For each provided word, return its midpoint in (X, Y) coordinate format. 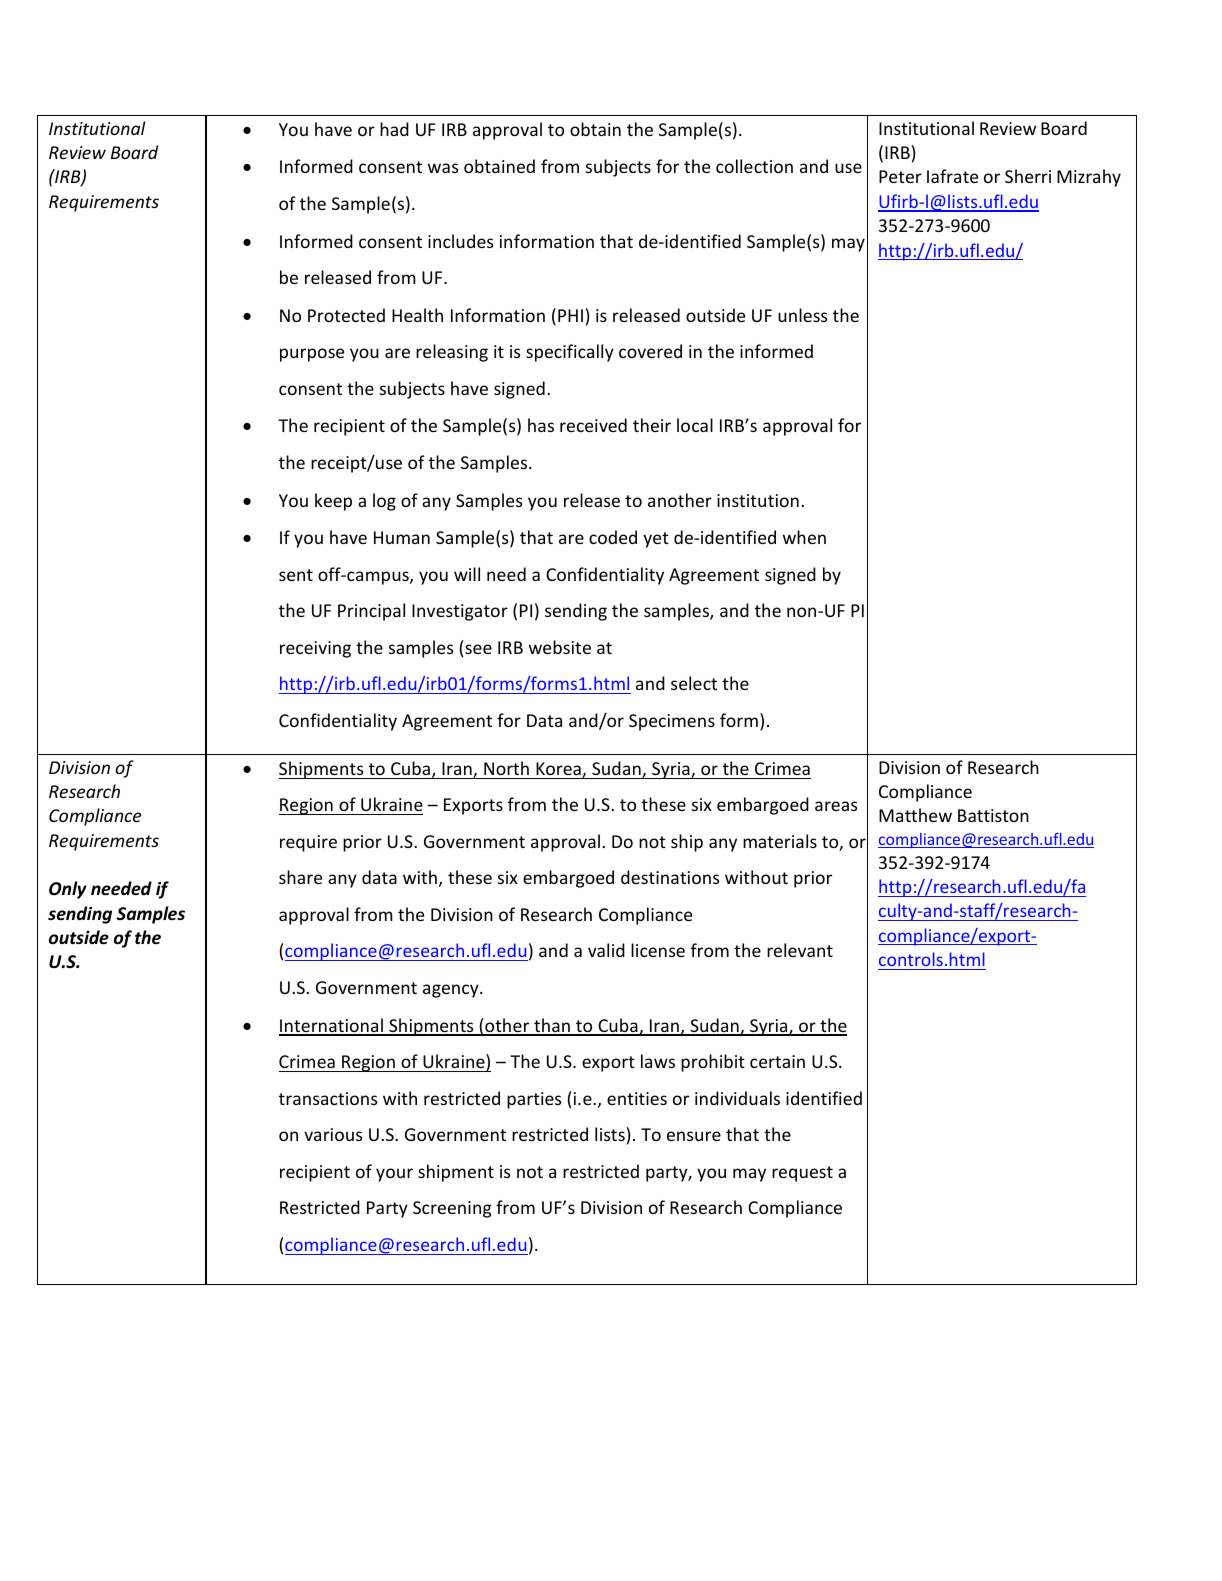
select (694, 683)
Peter (900, 176)
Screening (452, 1209)
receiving (315, 649)
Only (68, 890)
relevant (800, 950)
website (560, 647)
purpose (312, 355)
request (802, 1174)
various (333, 1134)
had (394, 129)
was (443, 168)
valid (606, 950)
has (541, 425)
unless (802, 315)
